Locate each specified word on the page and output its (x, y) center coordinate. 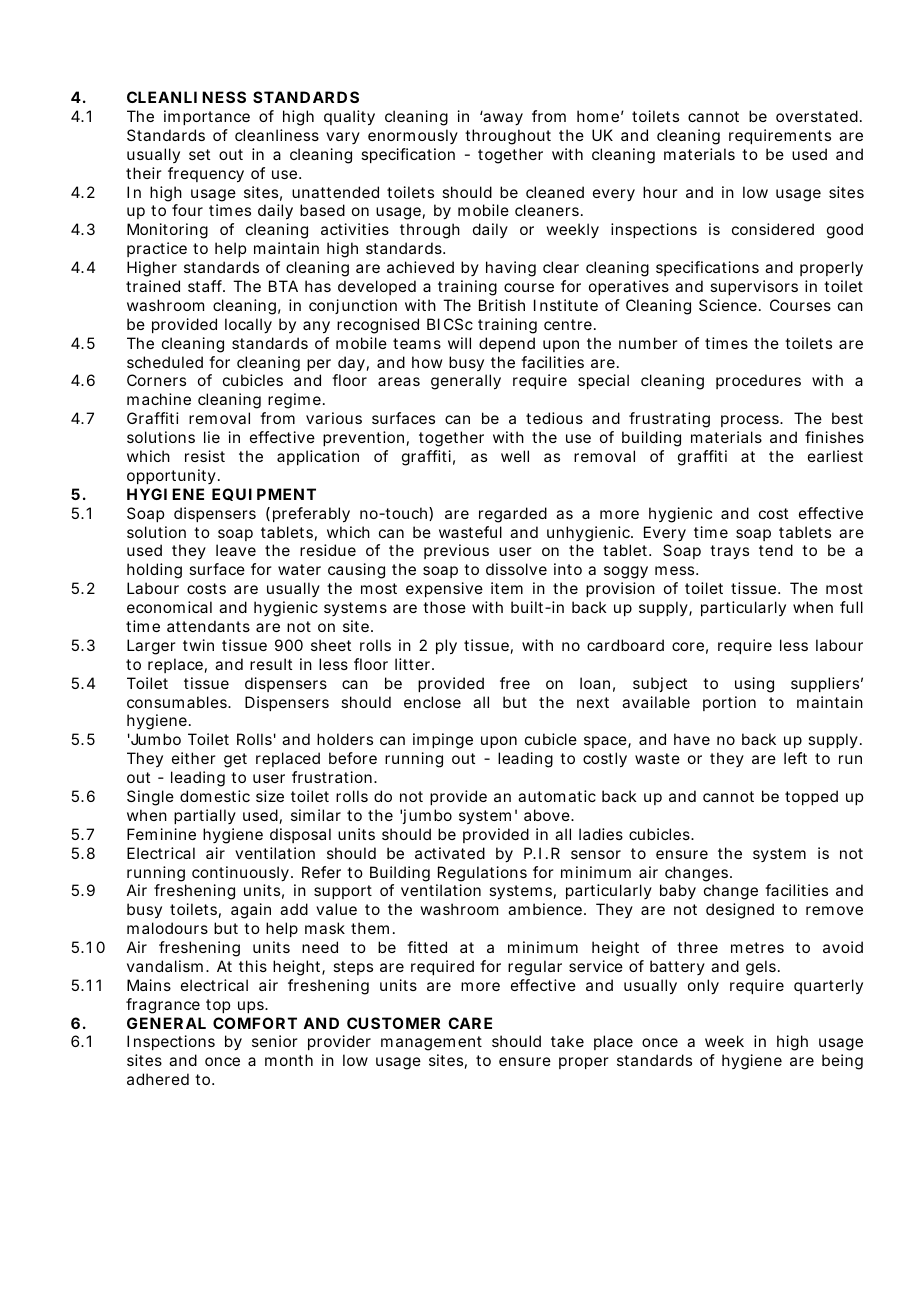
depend (507, 344)
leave (236, 550)
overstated (817, 116)
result (271, 664)
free (515, 683)
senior (275, 1041)
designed (740, 911)
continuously (240, 874)
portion (729, 703)
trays (729, 552)
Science (728, 305)
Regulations (482, 874)
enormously (413, 136)
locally (248, 326)
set (199, 154)
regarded (513, 515)
